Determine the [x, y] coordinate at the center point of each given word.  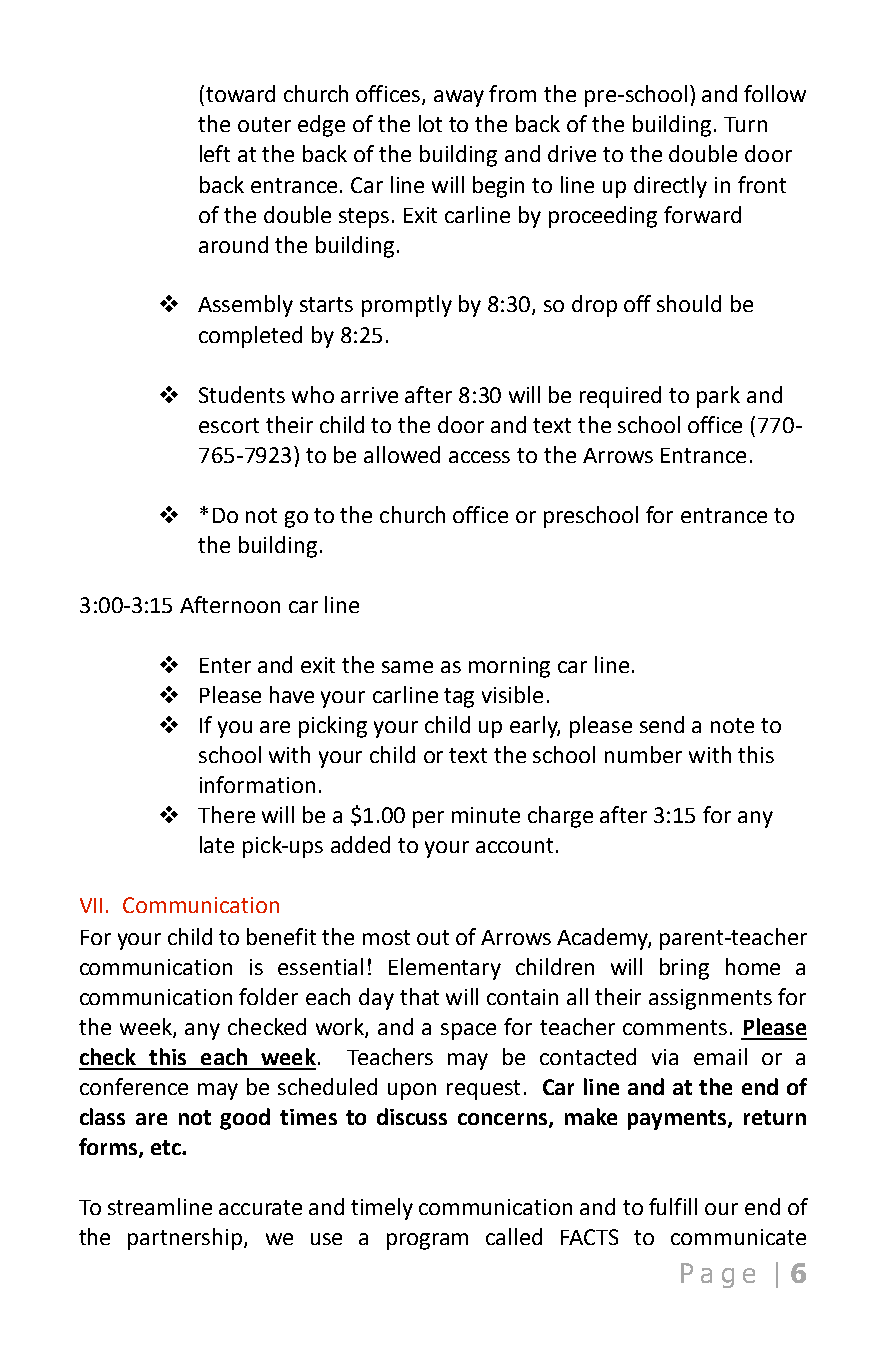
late [217, 844]
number [643, 754]
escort [229, 425]
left [215, 153]
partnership [186, 1239]
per [428, 819]
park [718, 397]
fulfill [673, 1206]
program [427, 1241]
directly [670, 187]
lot [430, 123]
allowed [402, 454]
